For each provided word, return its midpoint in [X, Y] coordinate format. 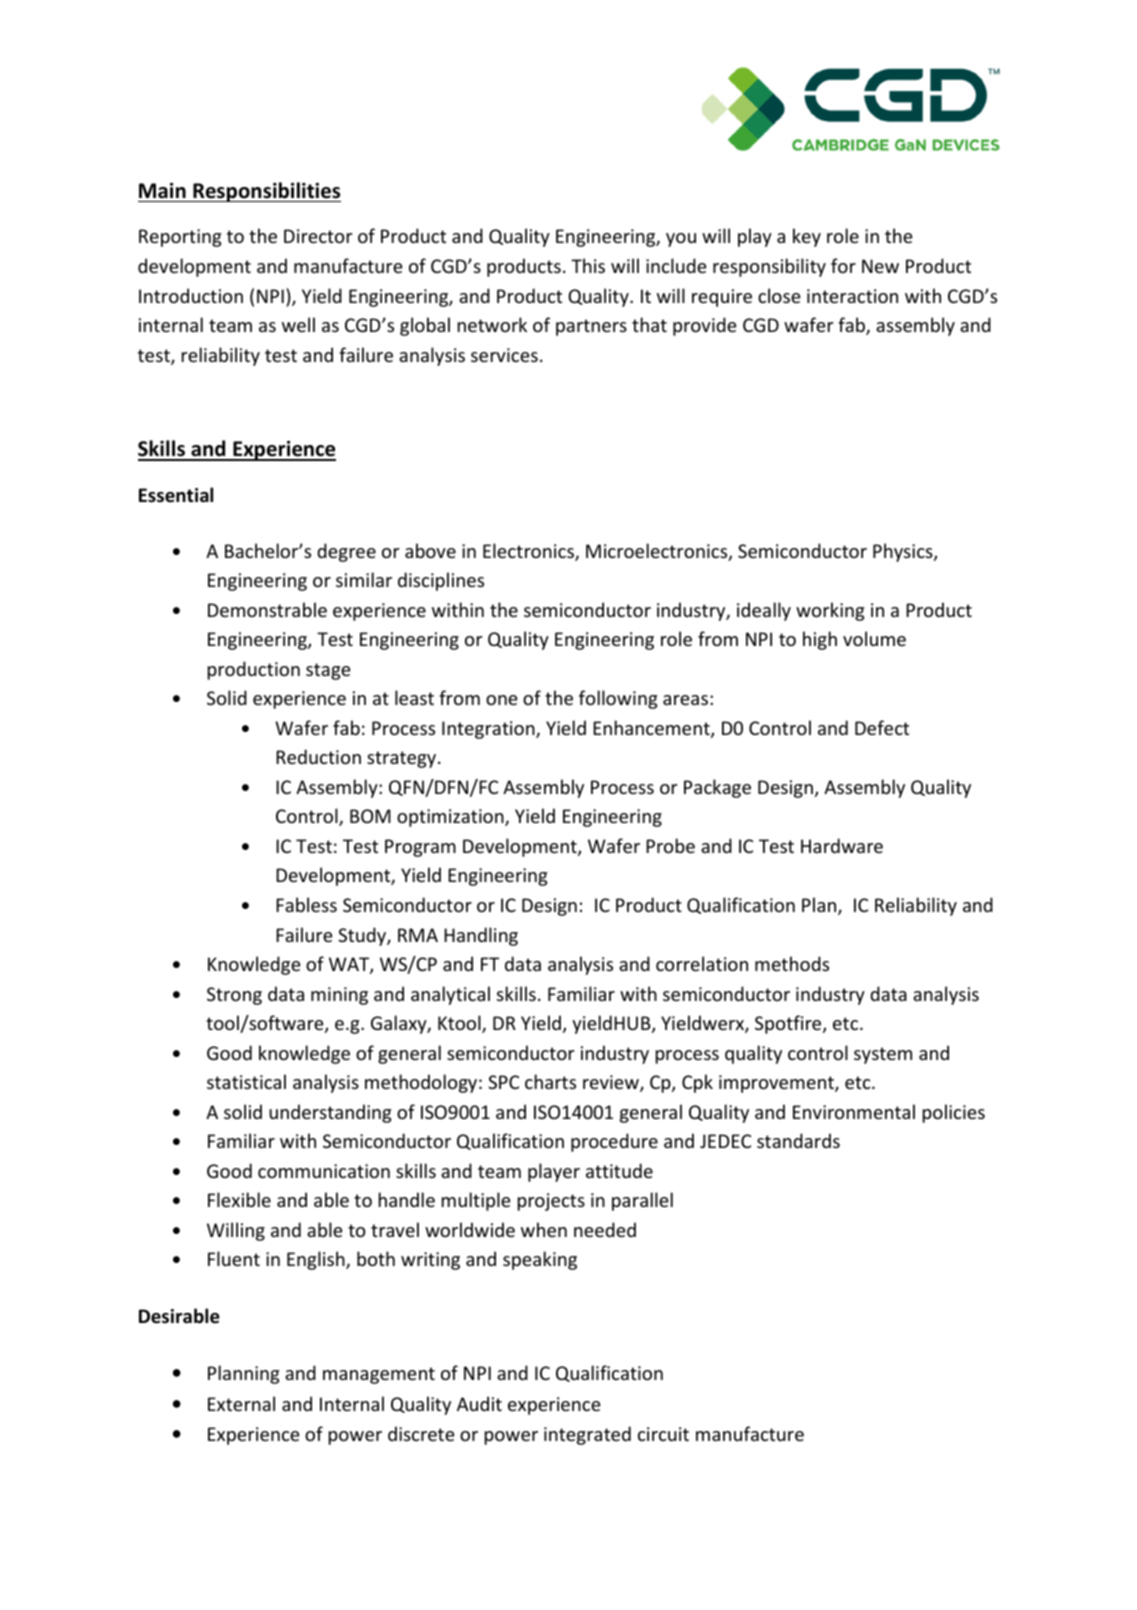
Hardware [842, 845]
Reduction [318, 756]
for [843, 265]
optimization [451, 818]
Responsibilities [266, 192]
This [588, 265]
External [241, 1403]
